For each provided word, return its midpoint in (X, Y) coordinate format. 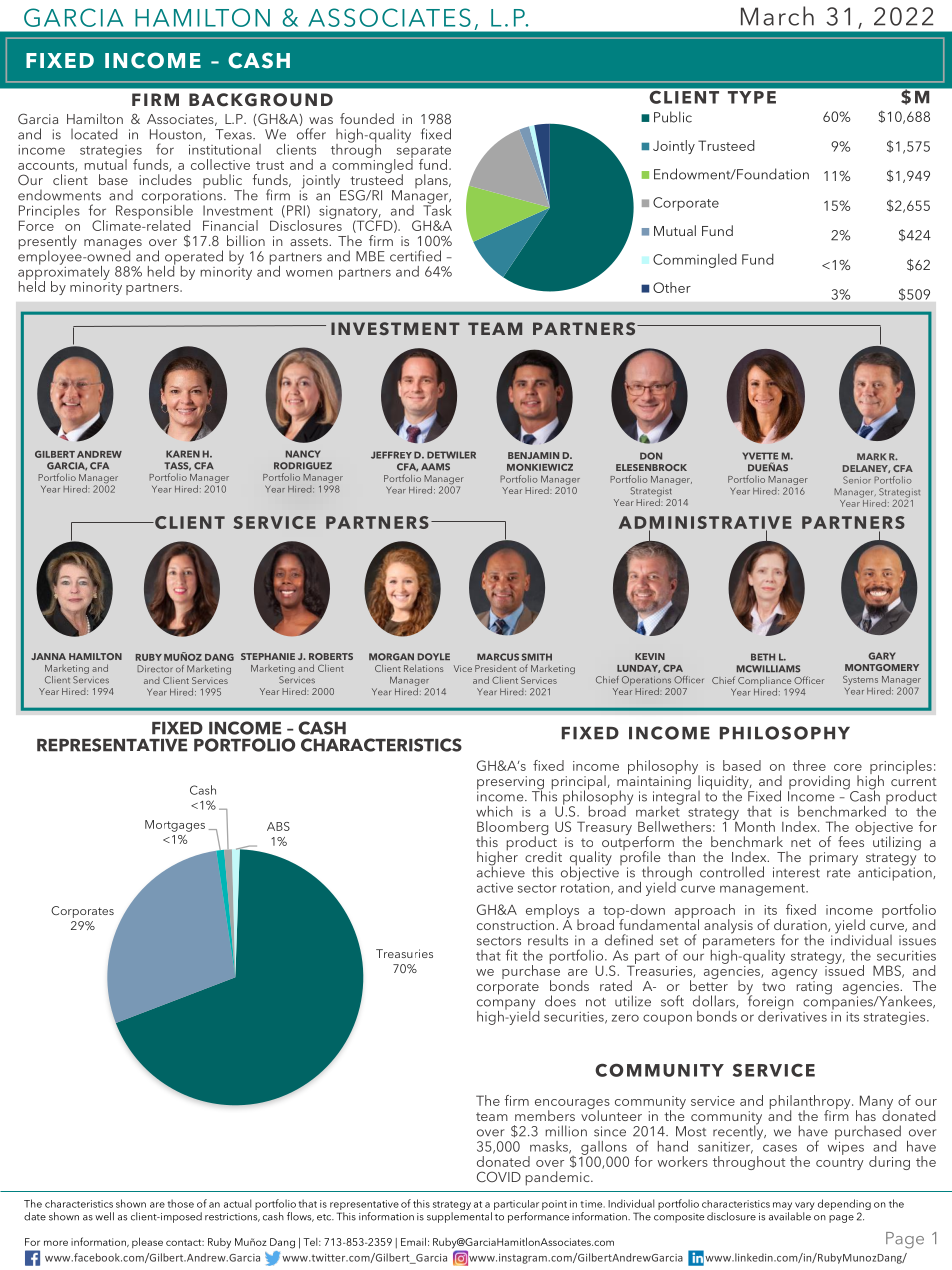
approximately (64, 272)
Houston (177, 135)
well (104, 1216)
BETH (763, 657)
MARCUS (498, 657)
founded (367, 118)
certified (415, 256)
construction (517, 925)
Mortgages (175, 826)
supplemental (459, 1217)
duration (801, 925)
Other (672, 287)
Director (155, 669)
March (777, 16)
